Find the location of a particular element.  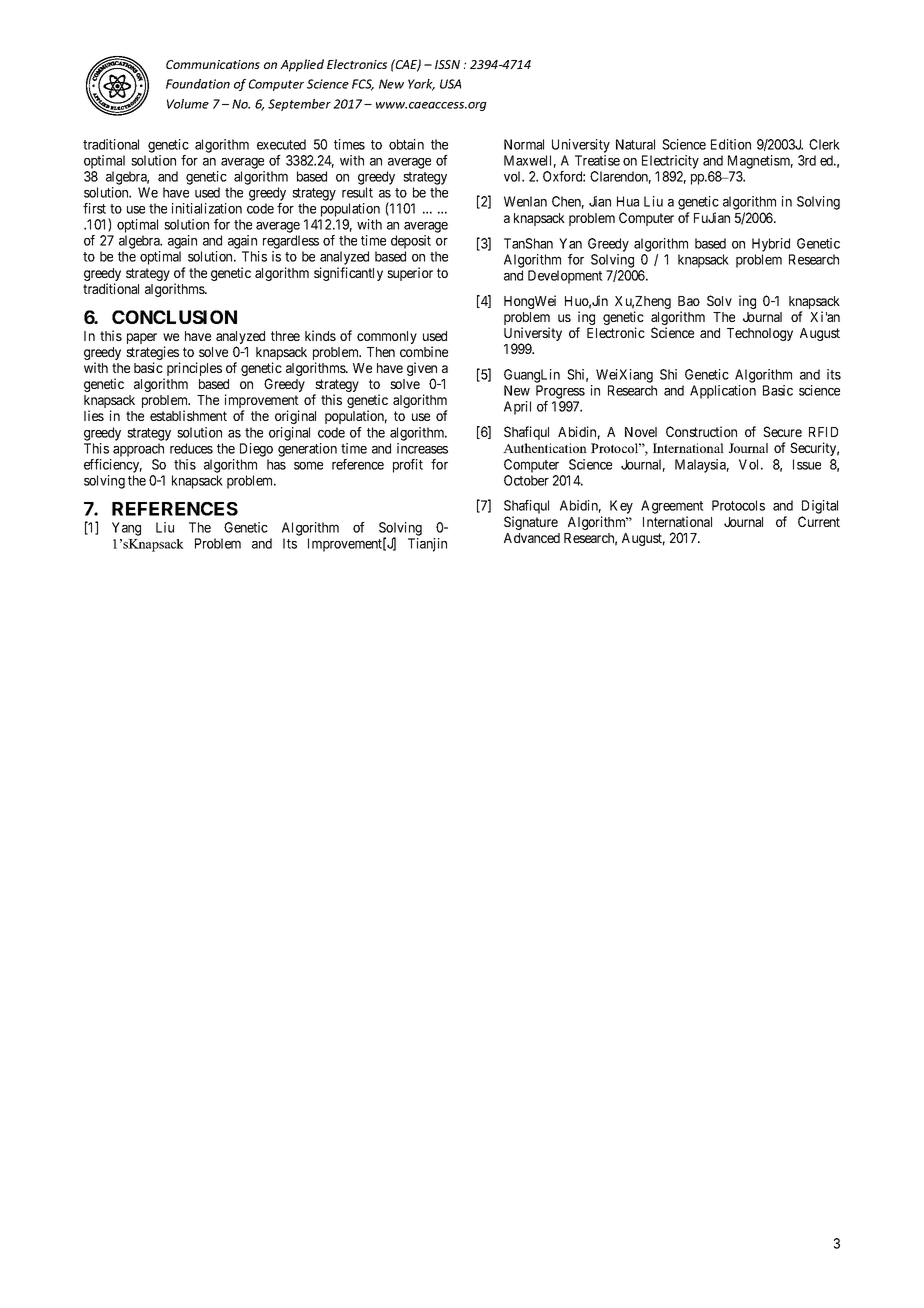

Current is located at coordinates (819, 521).
